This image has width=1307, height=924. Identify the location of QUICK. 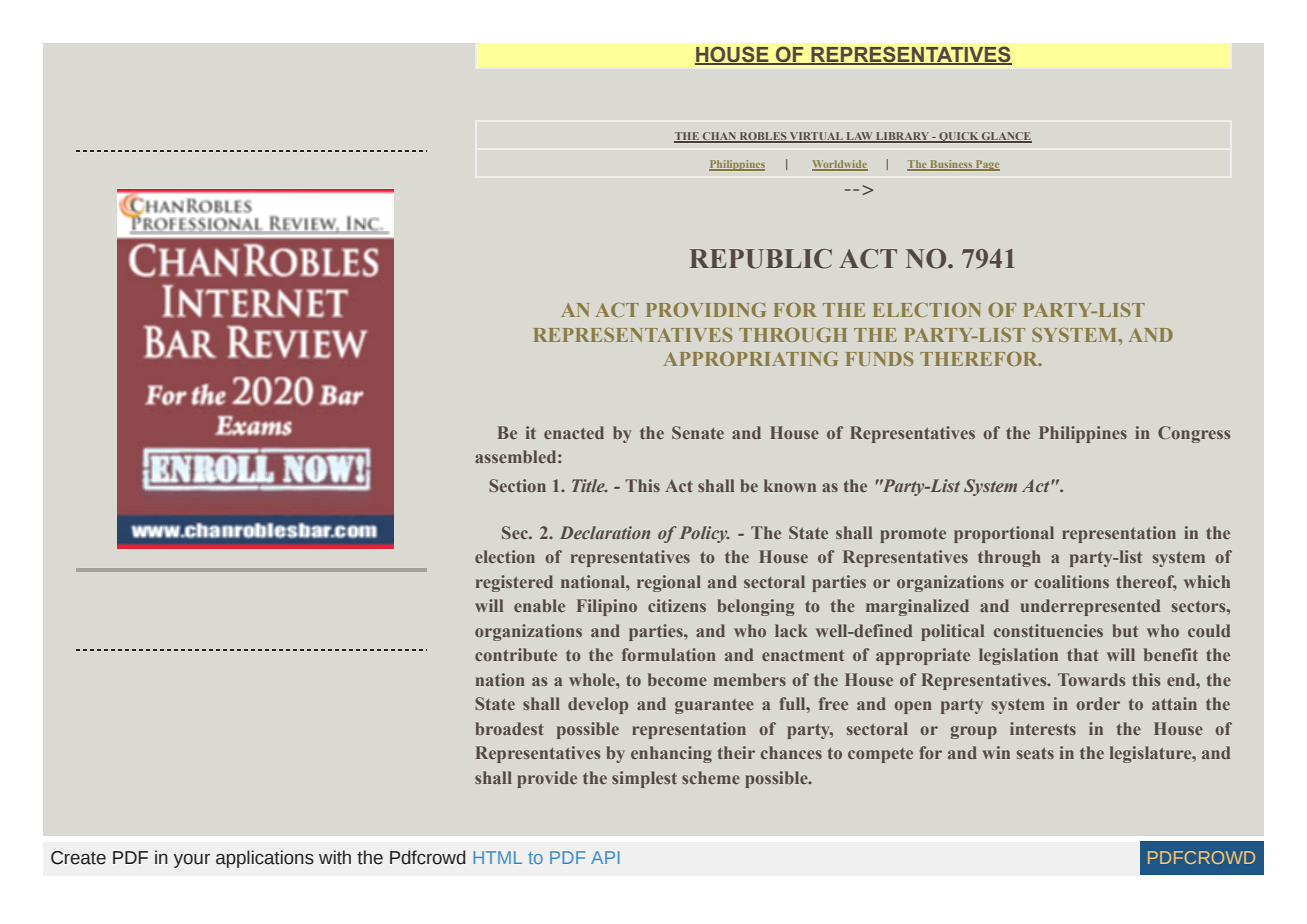
(959, 137).
